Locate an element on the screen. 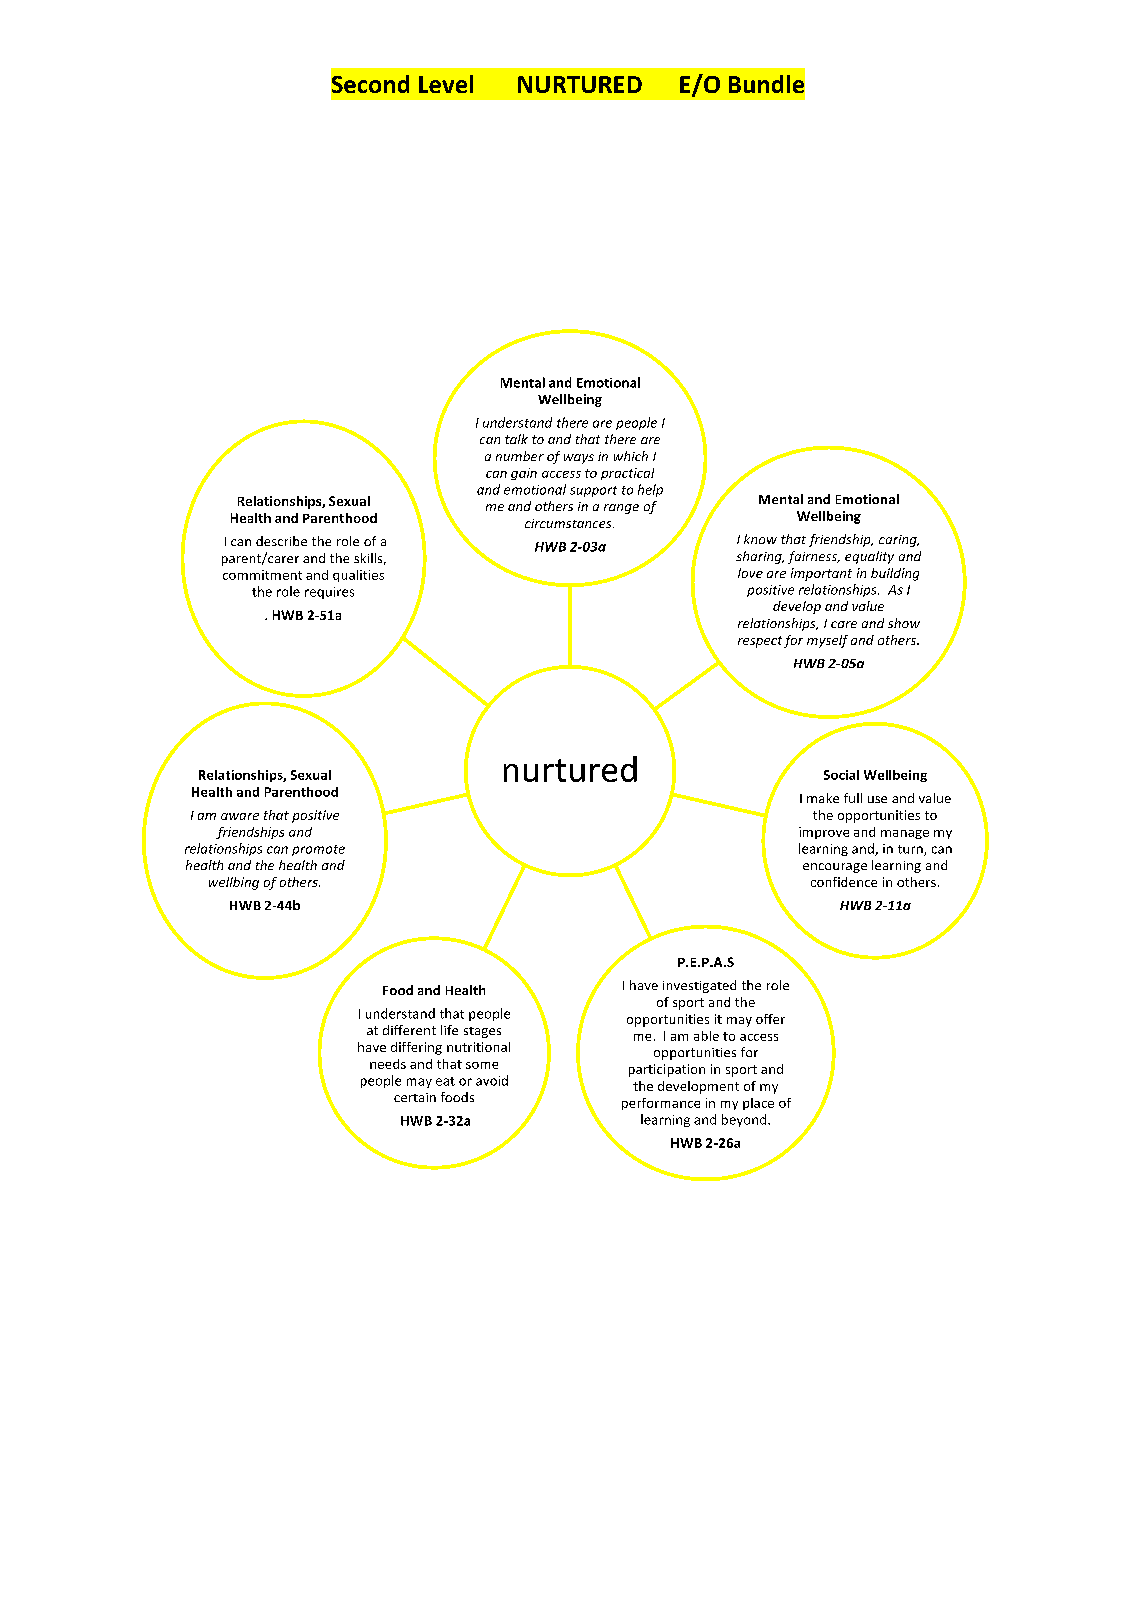  needs is located at coordinates (388, 1064).
